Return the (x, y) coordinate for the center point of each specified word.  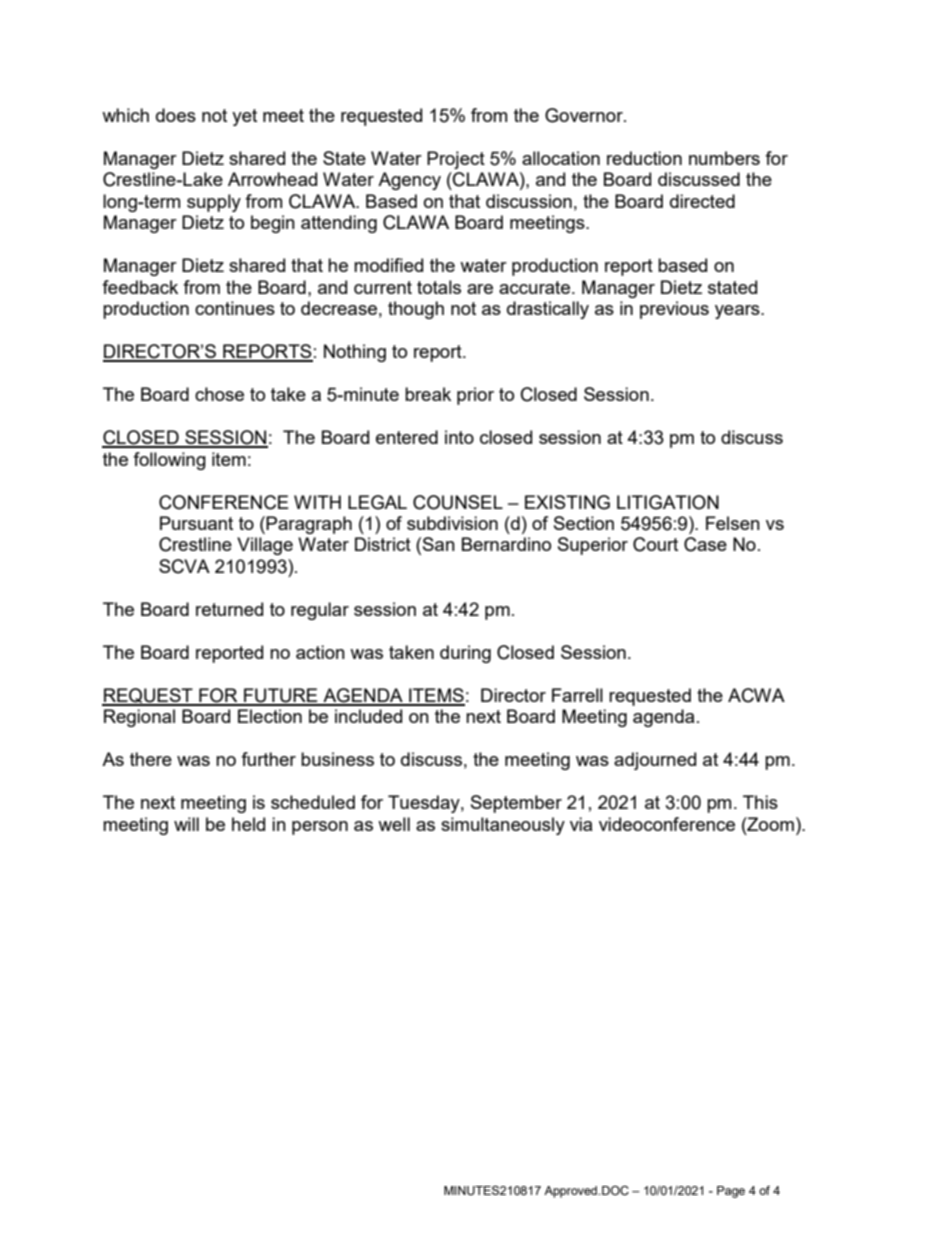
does (176, 115)
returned (229, 609)
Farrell (577, 695)
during (465, 654)
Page (731, 1192)
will (186, 824)
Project (456, 160)
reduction (644, 158)
